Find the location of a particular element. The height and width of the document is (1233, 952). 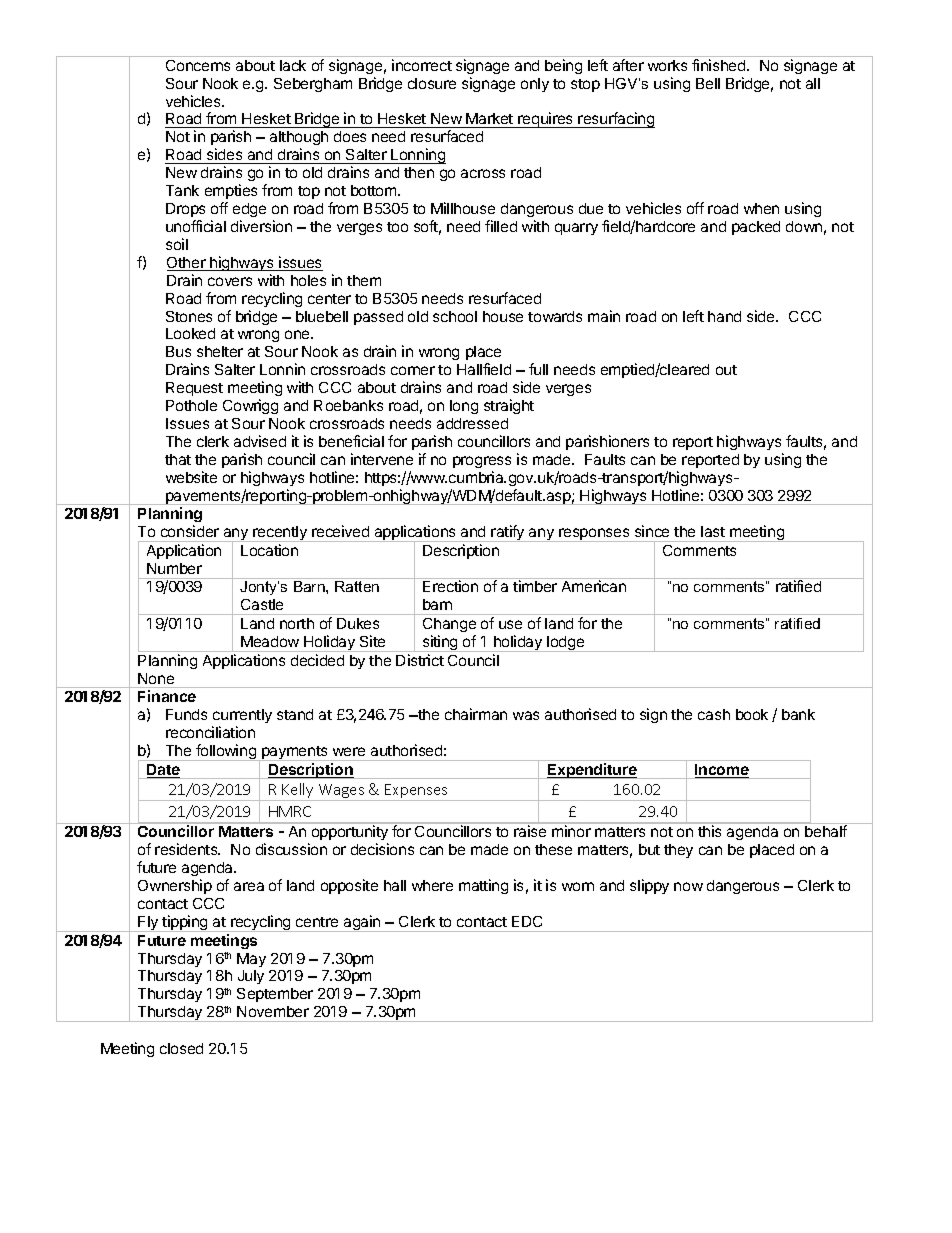

last is located at coordinates (713, 531).
